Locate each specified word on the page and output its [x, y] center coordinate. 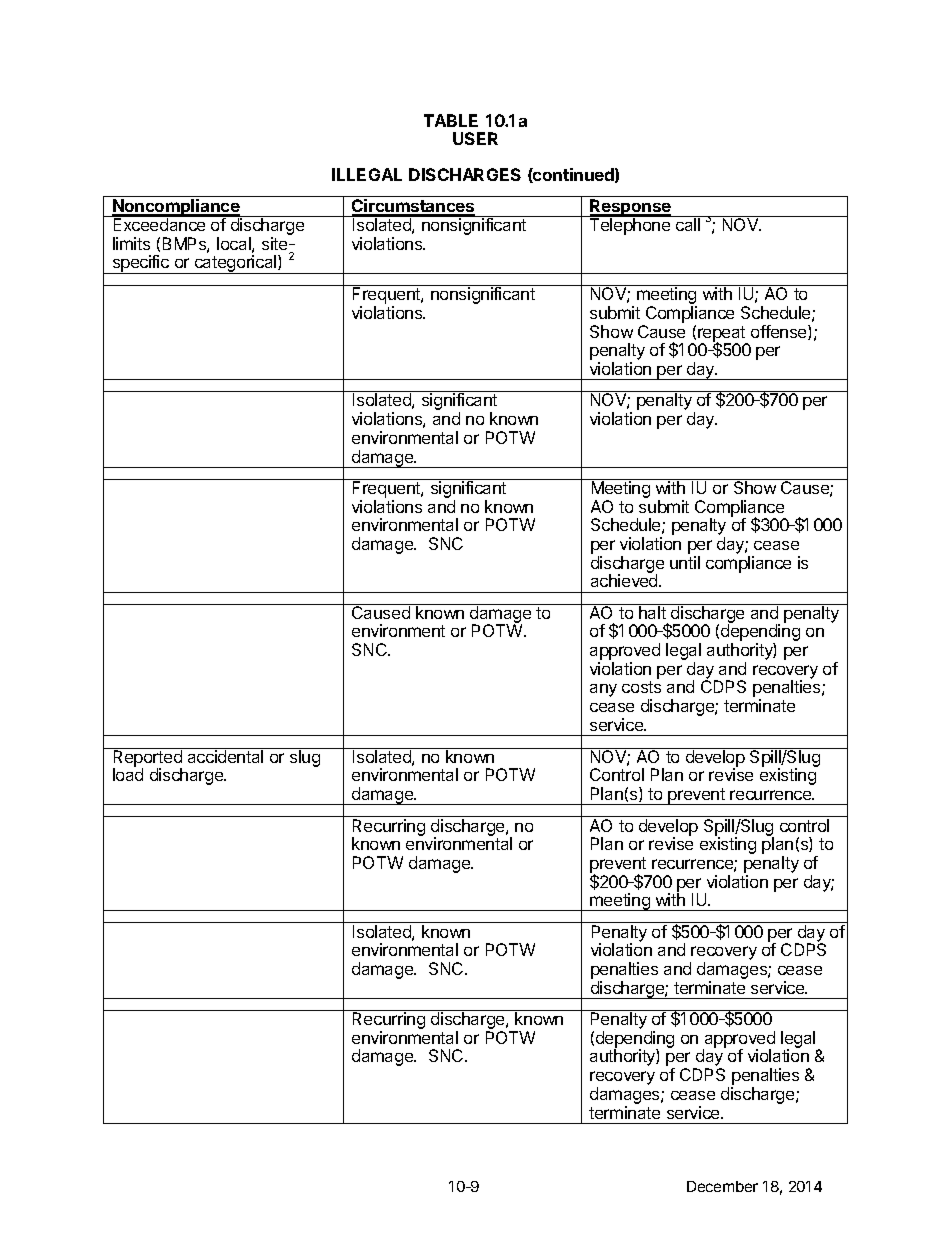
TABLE [451, 120]
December [722, 1186]
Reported [147, 758]
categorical [236, 264]
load [128, 774]
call [688, 224]
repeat [723, 335]
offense [780, 332]
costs [641, 687]
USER [475, 138]
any [603, 690]
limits [131, 243]
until [685, 562]
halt [652, 611]
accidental [226, 755]
